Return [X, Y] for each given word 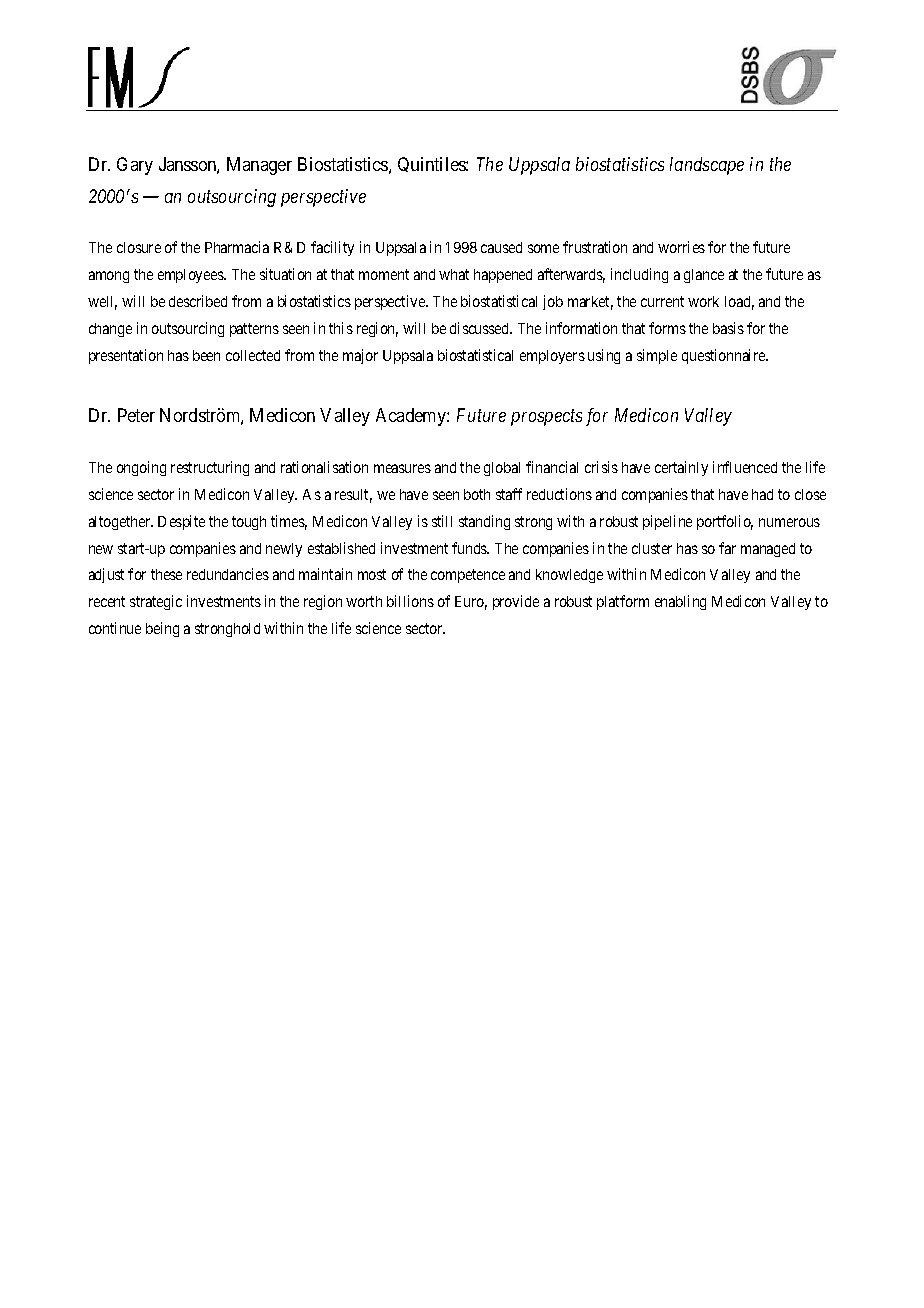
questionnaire [724, 356]
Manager [259, 166]
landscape [707, 166]
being [162, 629]
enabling [680, 602]
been [206, 355]
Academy [412, 417]
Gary [135, 166]
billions [410, 601]
